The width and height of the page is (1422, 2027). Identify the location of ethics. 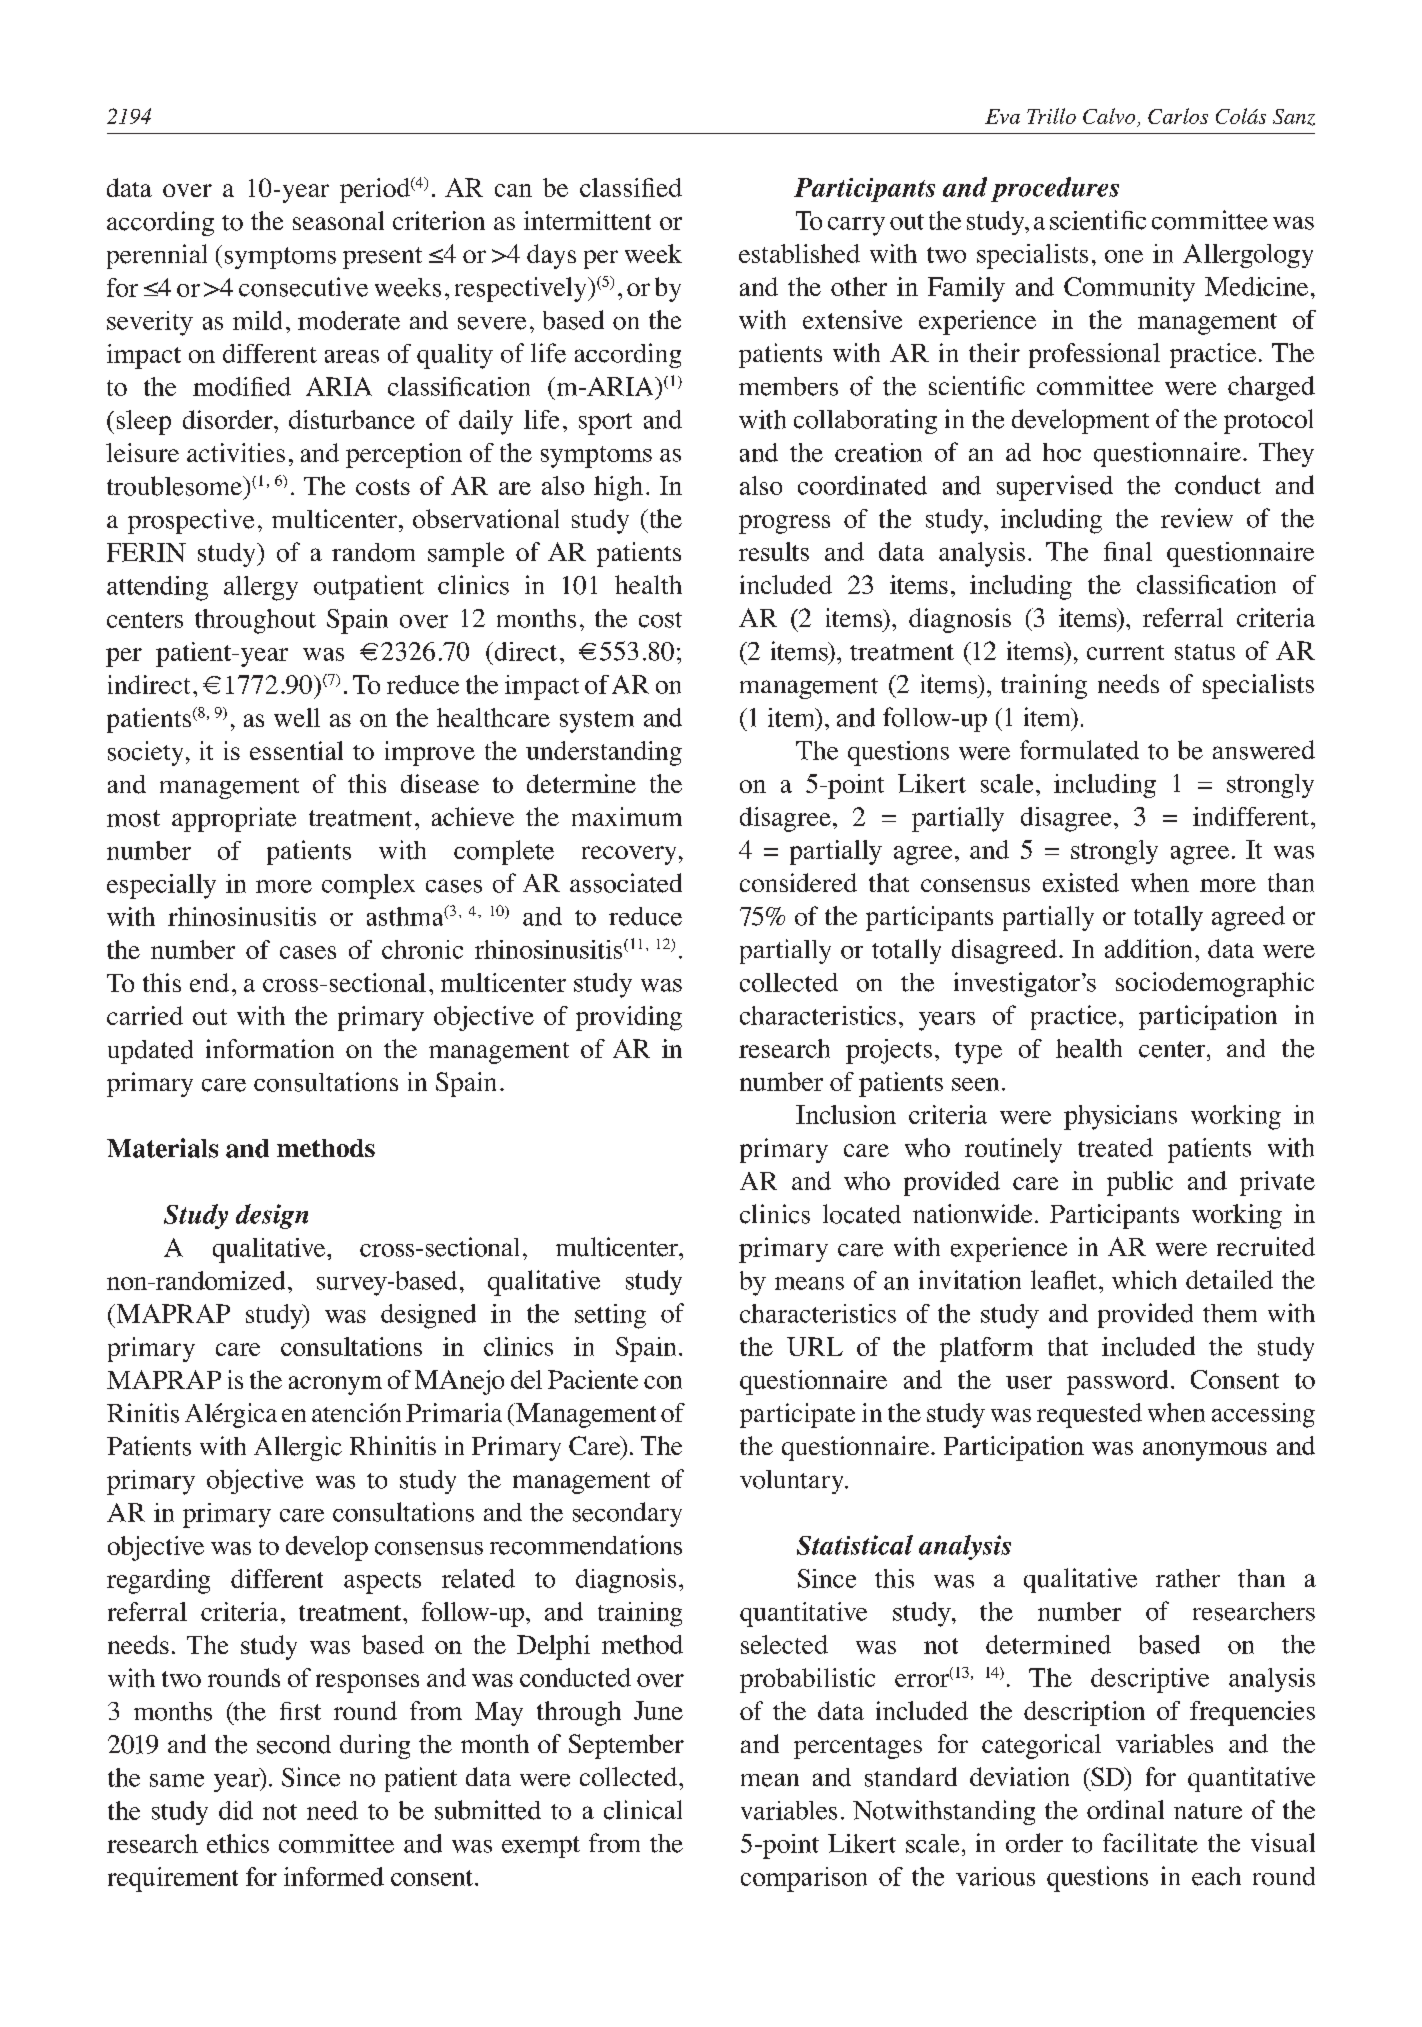
(238, 1843).
